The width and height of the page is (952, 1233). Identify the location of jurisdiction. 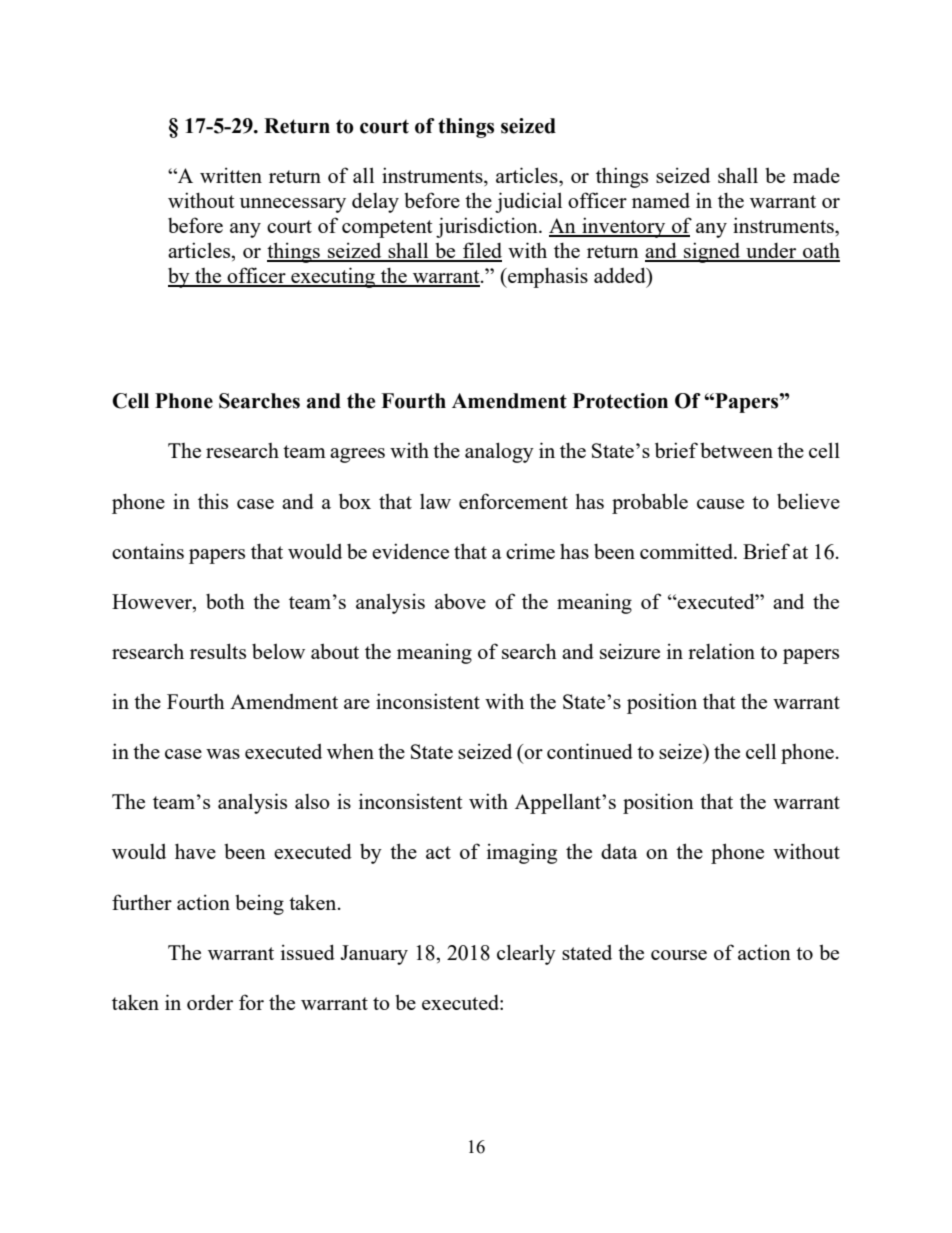
(488, 227).
